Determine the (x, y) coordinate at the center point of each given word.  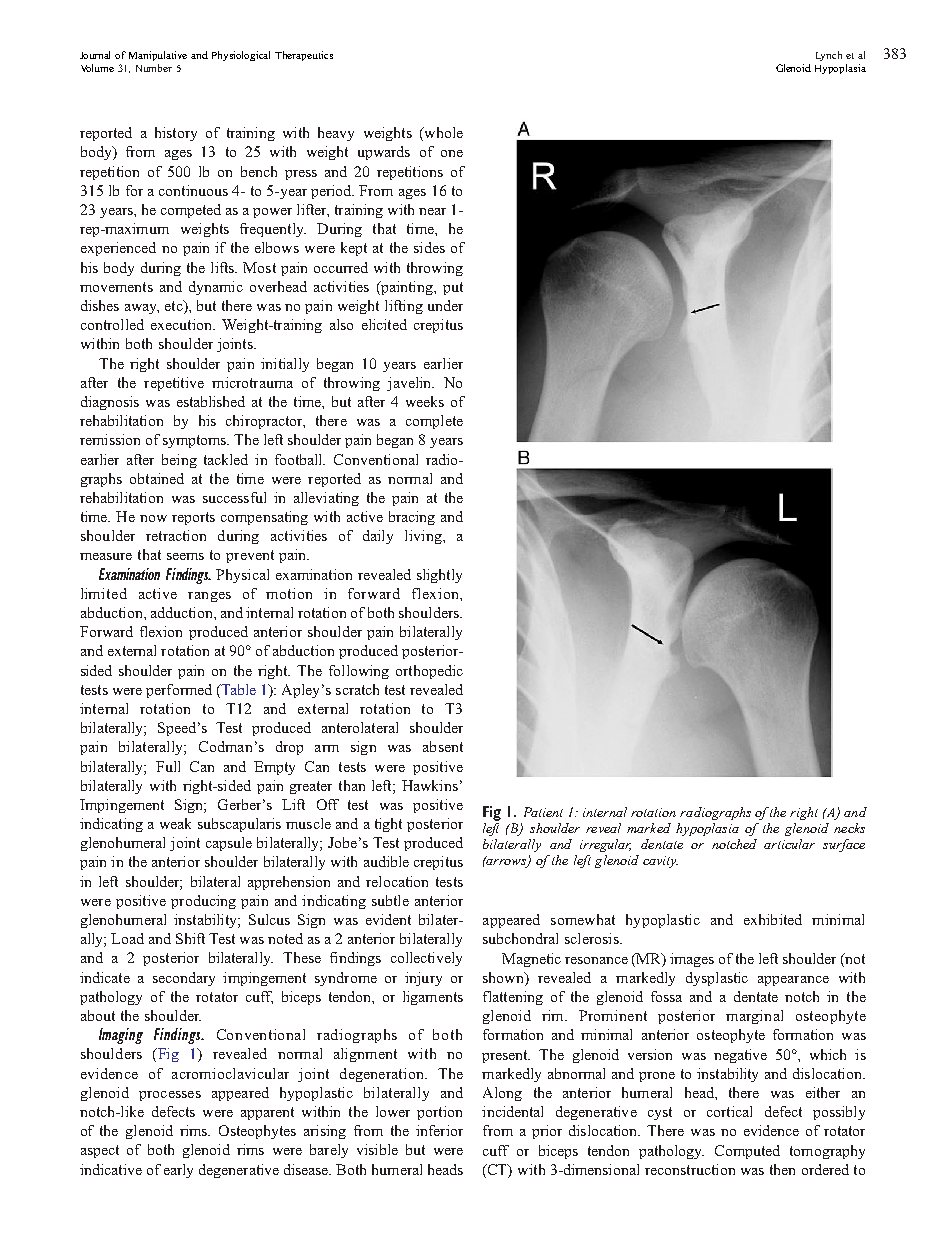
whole (442, 134)
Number (154, 68)
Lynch (829, 56)
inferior (439, 1130)
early (178, 1171)
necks (849, 828)
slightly (439, 576)
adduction (183, 612)
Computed (747, 1152)
